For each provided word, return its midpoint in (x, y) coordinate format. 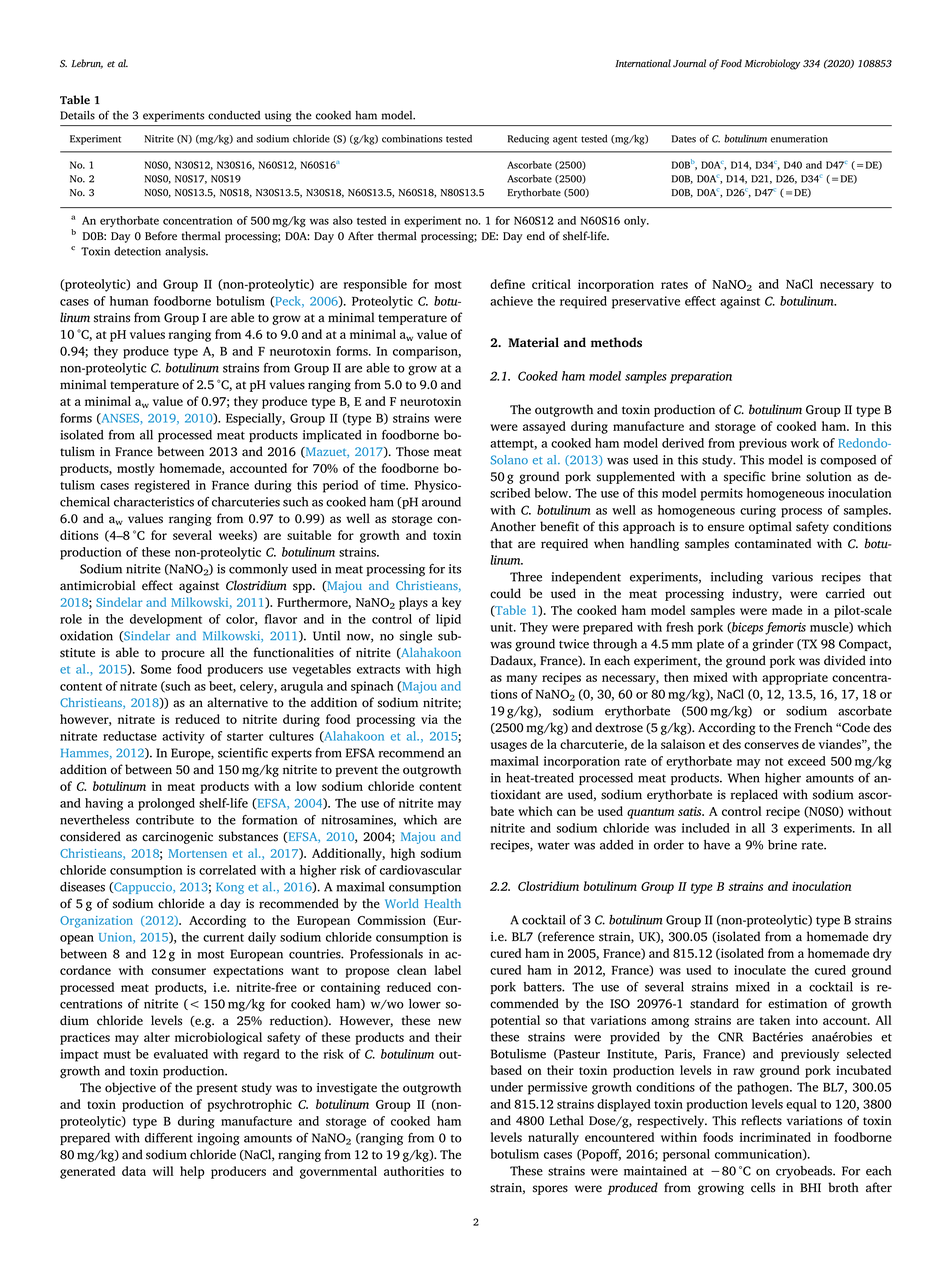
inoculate (760, 970)
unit (503, 627)
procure (183, 655)
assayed (544, 427)
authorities (414, 1171)
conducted (234, 115)
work (805, 443)
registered (162, 486)
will (163, 1171)
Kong (230, 888)
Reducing (528, 140)
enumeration (799, 139)
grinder (773, 645)
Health (443, 903)
